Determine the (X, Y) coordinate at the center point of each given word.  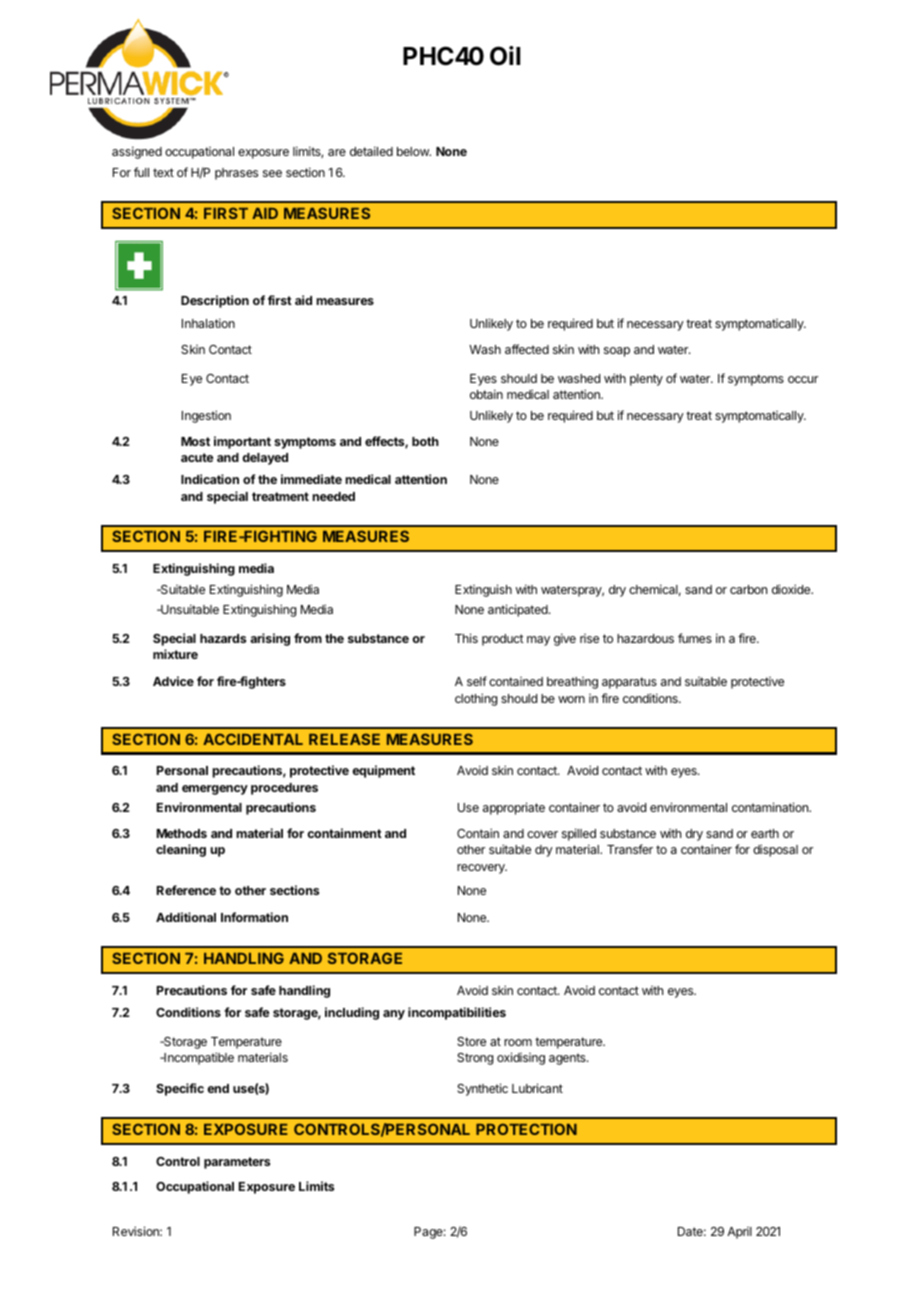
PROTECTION (526, 1129)
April (739, 1233)
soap (617, 352)
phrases (236, 174)
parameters (237, 1163)
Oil (505, 56)
